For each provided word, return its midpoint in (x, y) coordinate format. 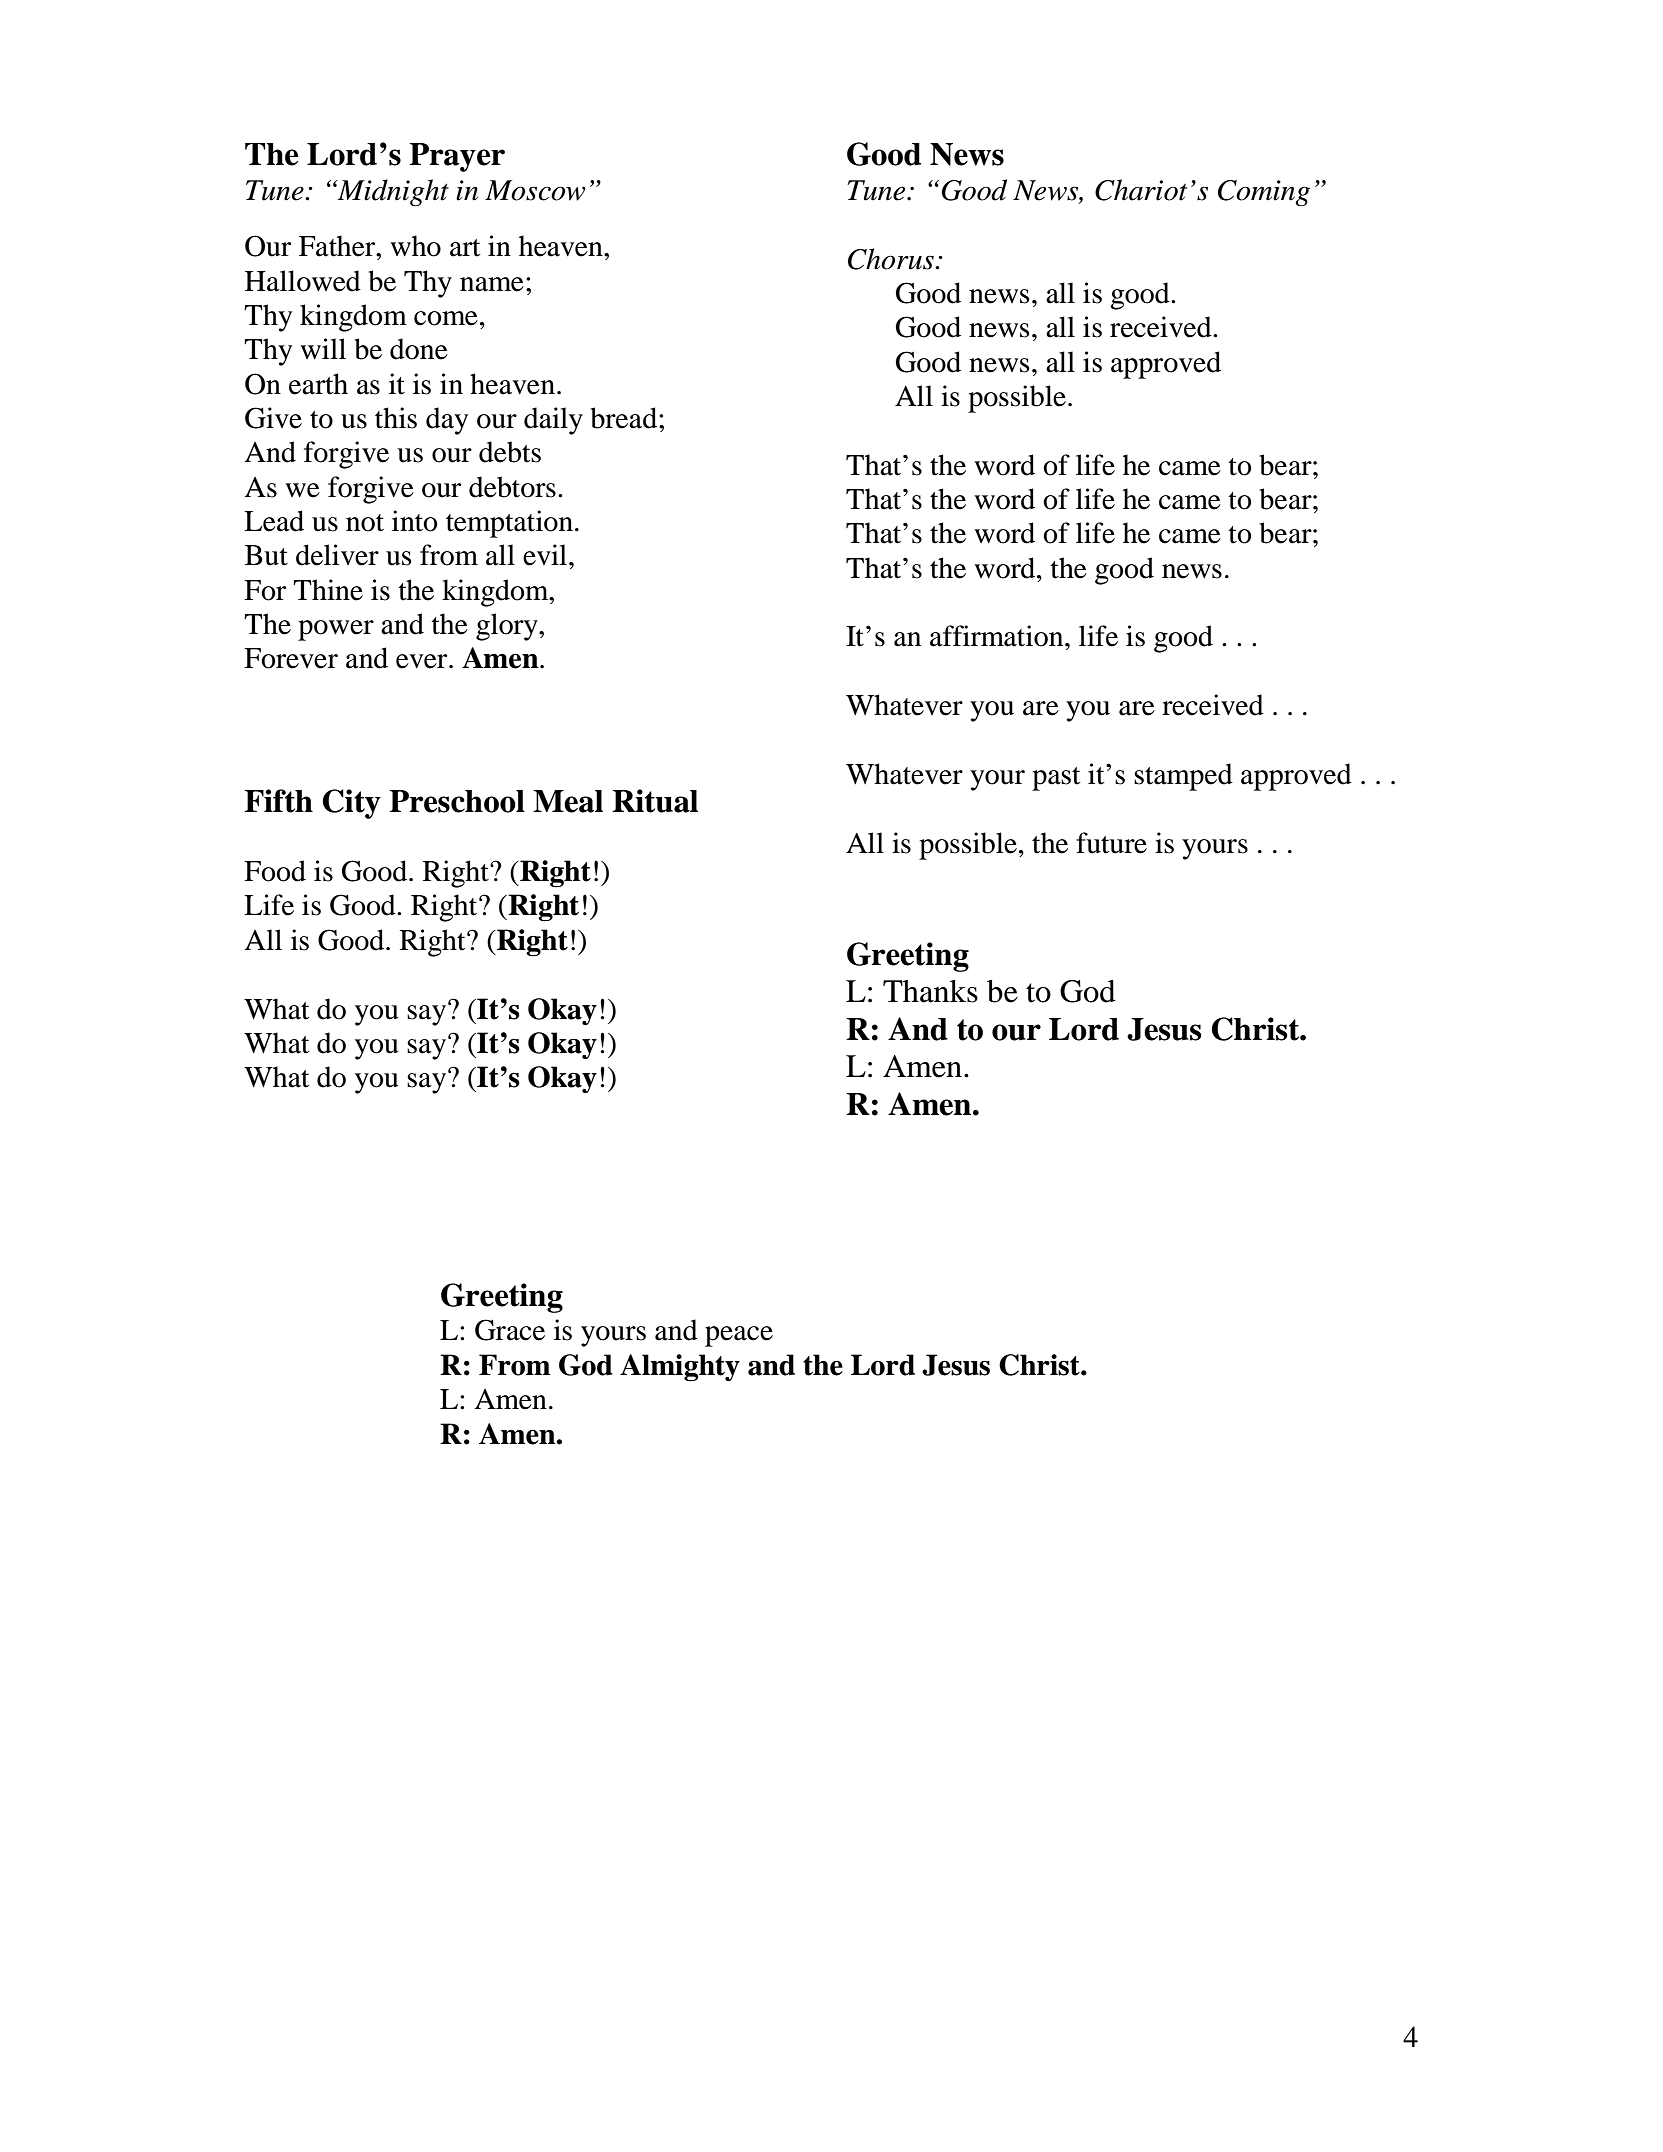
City (352, 804)
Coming (1264, 193)
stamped (1183, 777)
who (415, 246)
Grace (510, 1330)
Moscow (535, 190)
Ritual (655, 801)
